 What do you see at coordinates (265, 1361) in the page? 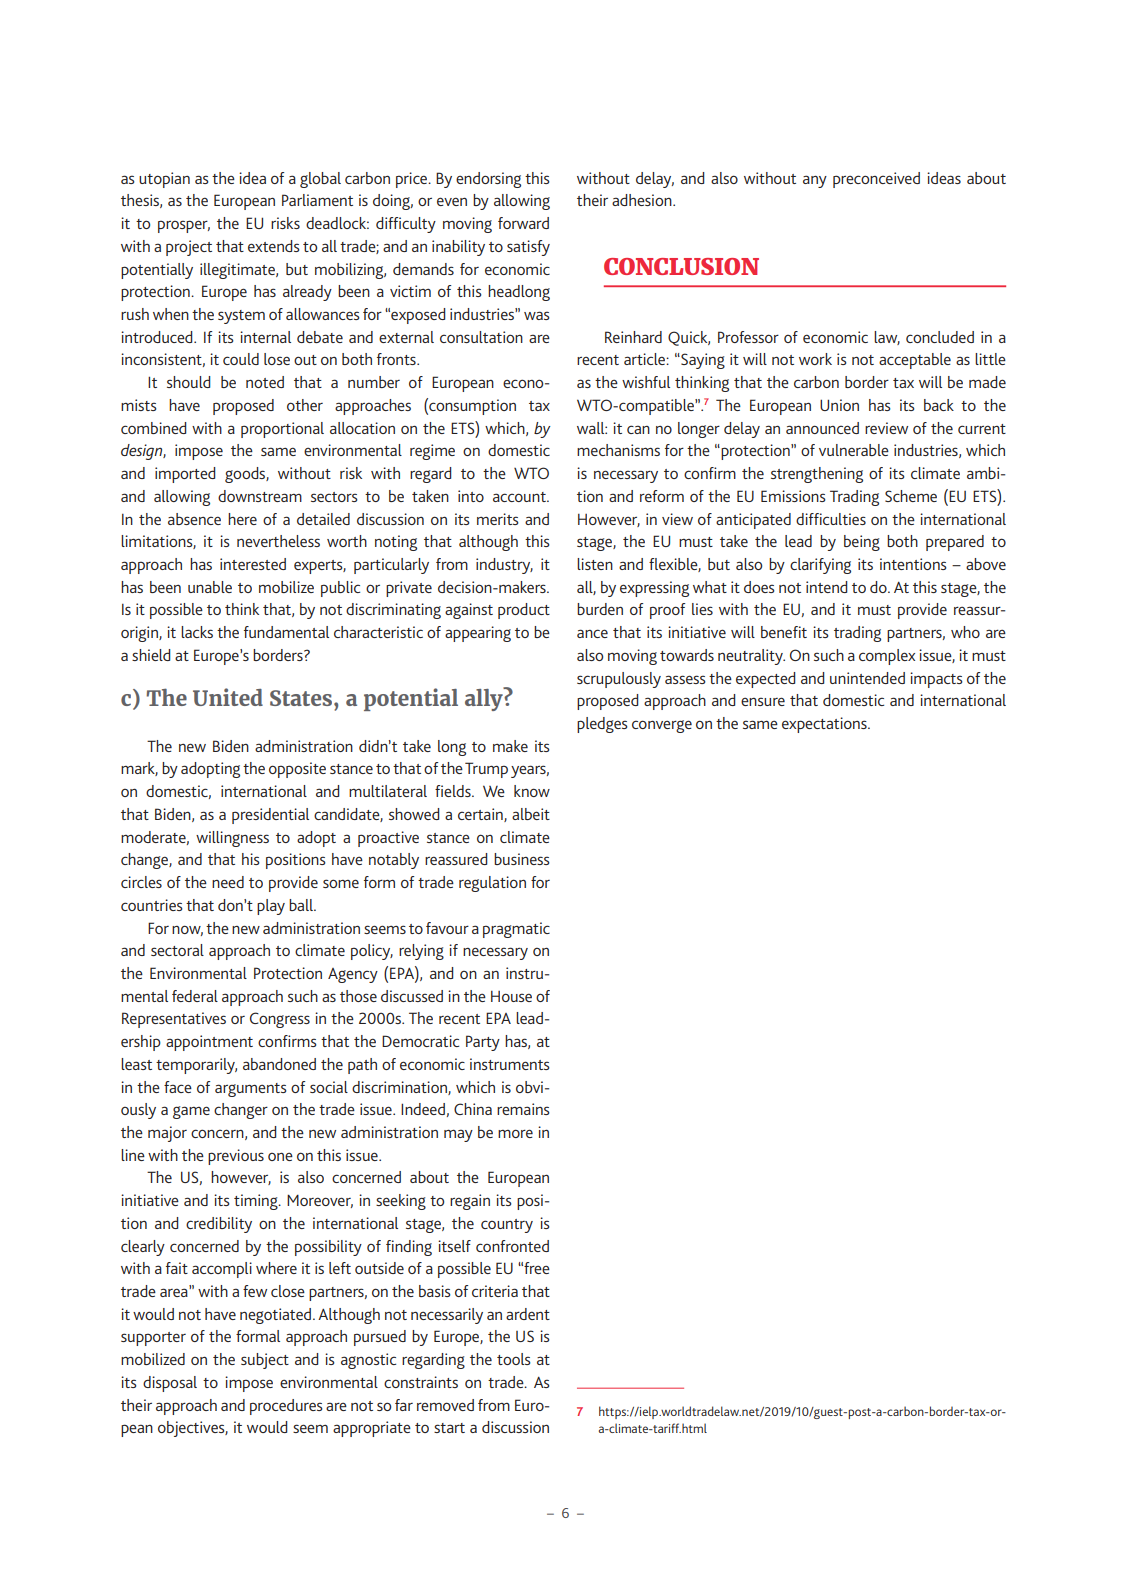
I see `subject` at bounding box center [265, 1361].
